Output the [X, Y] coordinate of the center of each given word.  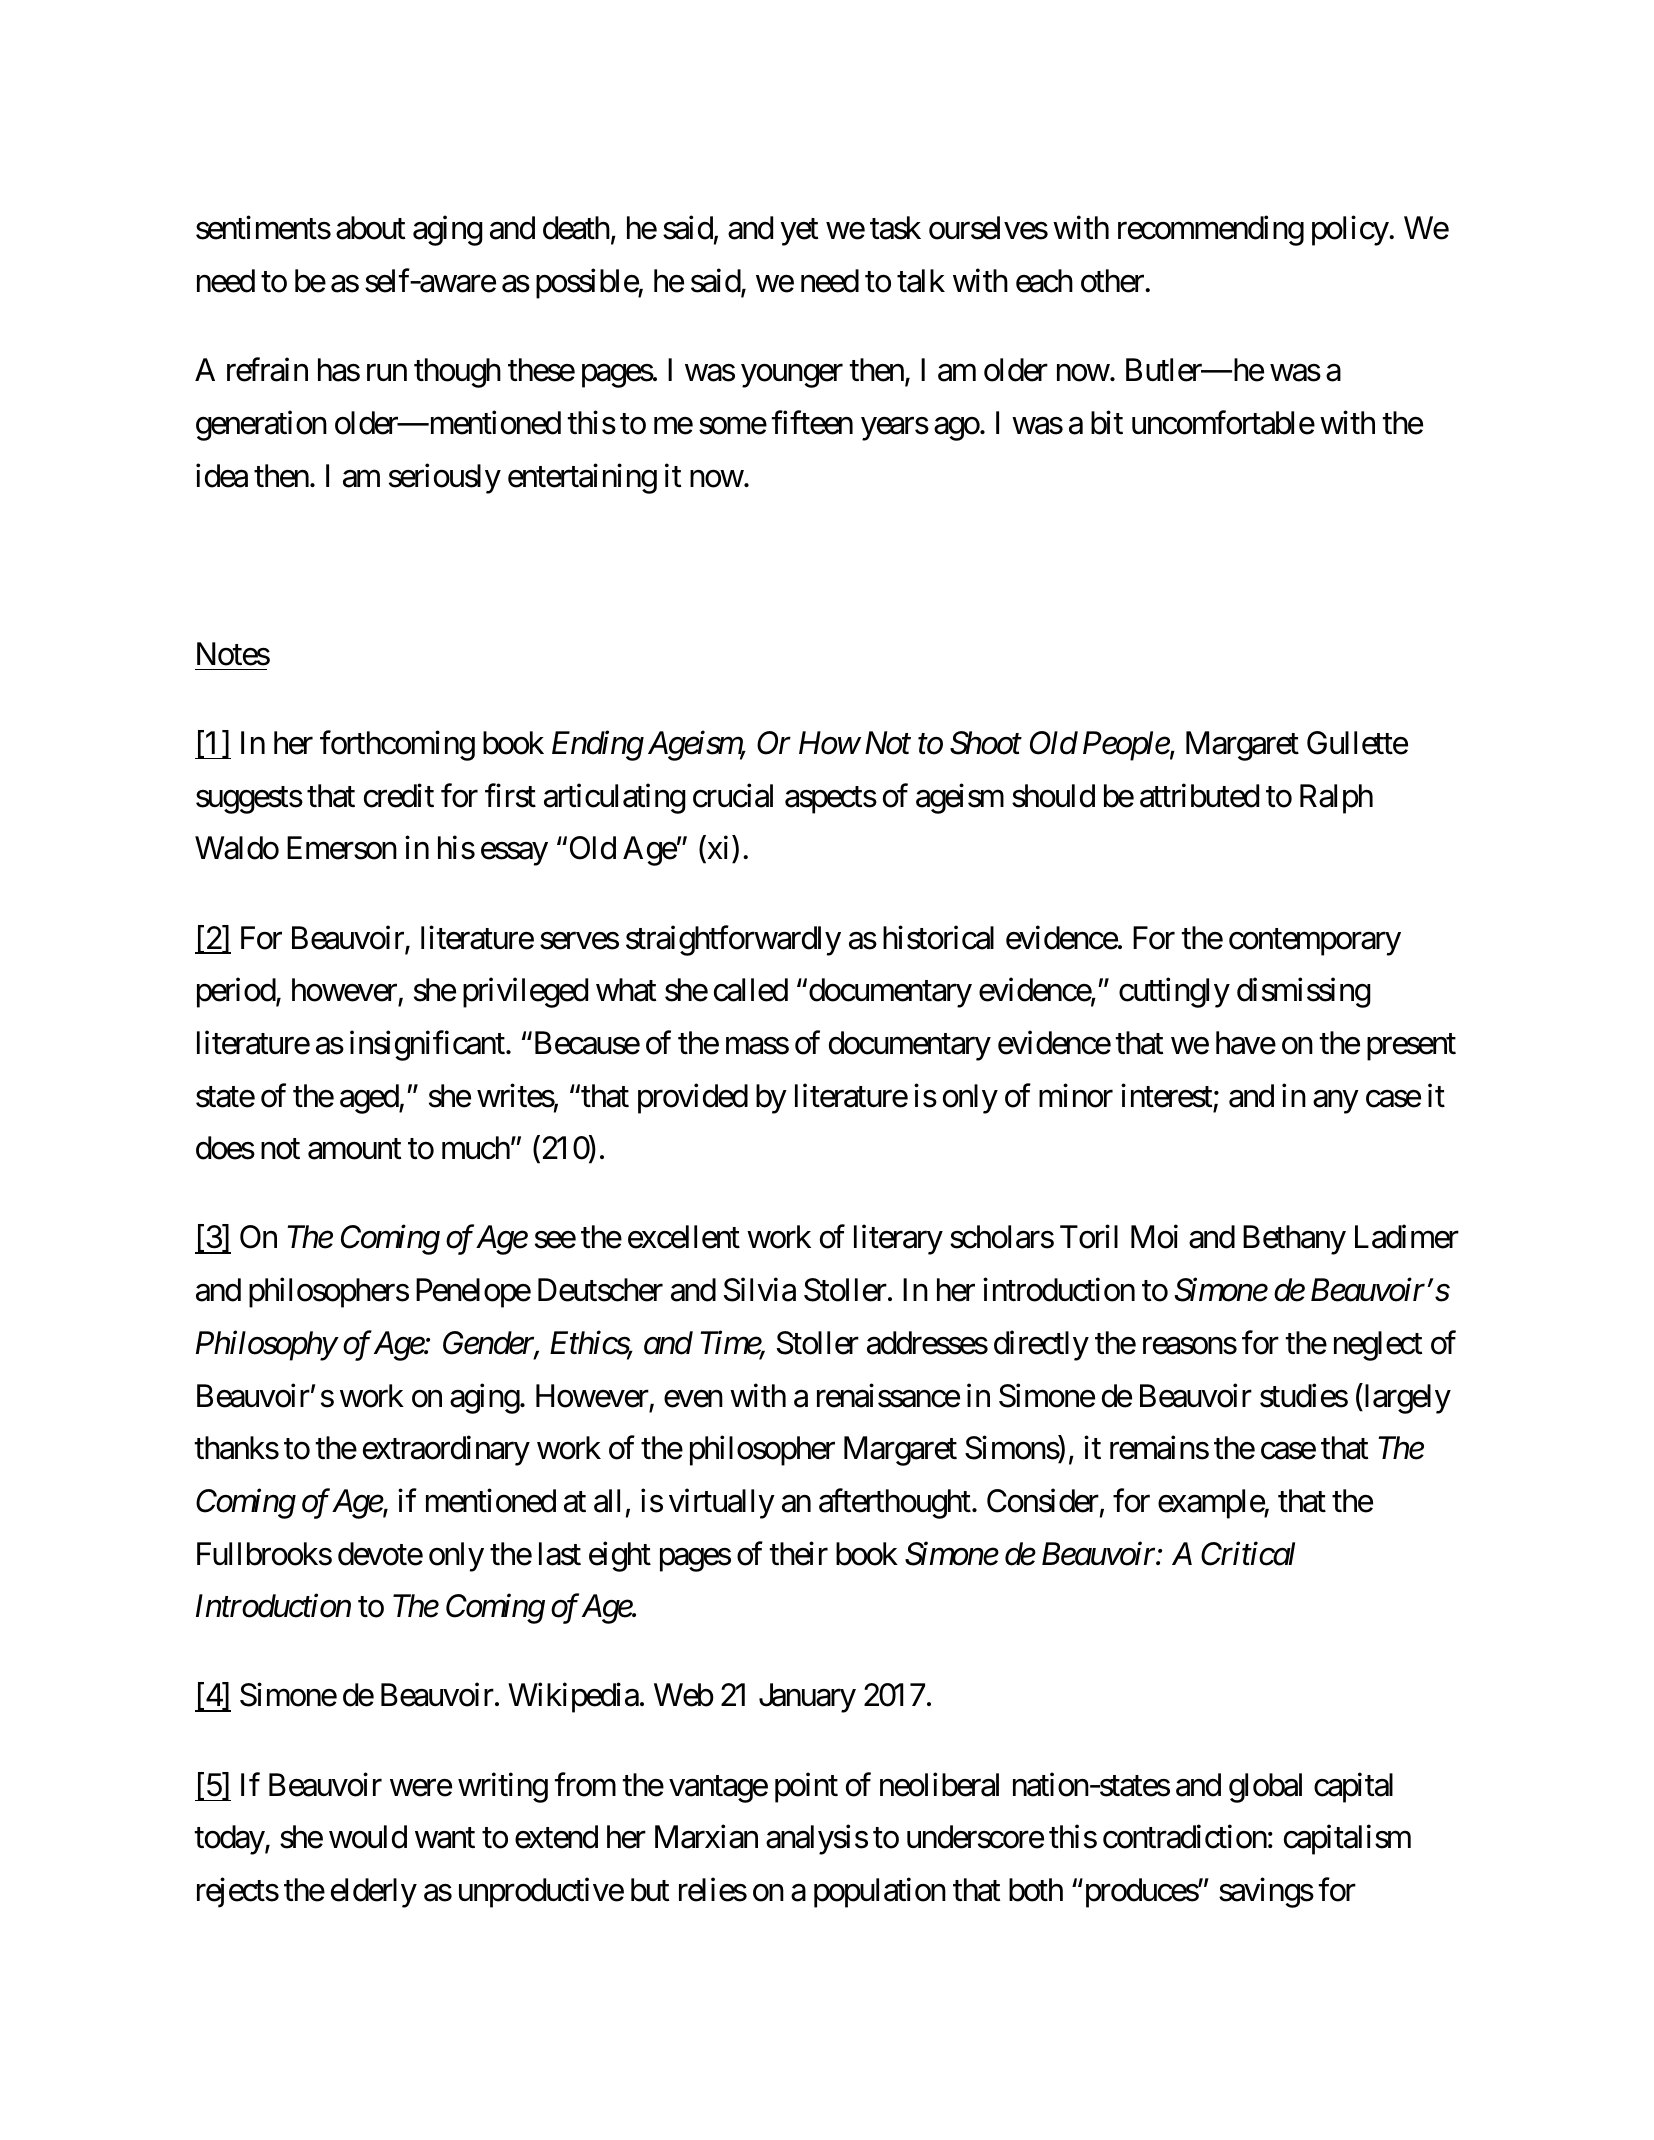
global [1265, 1788]
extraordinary [446, 1451]
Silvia [760, 1290]
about [370, 228]
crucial [733, 796]
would [368, 1837]
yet [799, 232]
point [806, 1788]
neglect [1378, 1346]
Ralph [1336, 799]
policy [1351, 231]
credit [399, 796]
